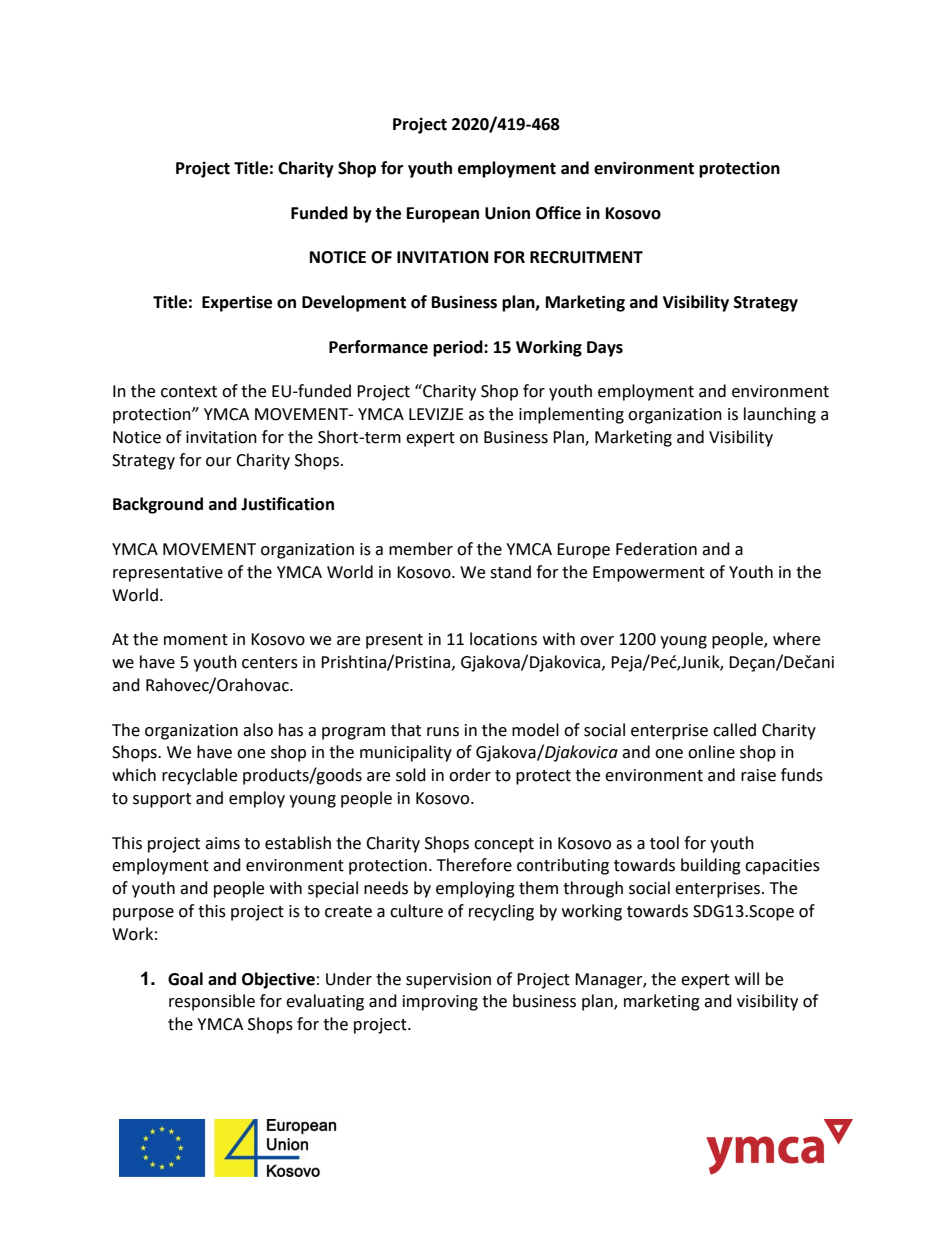  What do you see at coordinates (796, 639) in the screenshot?
I see `where` at bounding box center [796, 639].
